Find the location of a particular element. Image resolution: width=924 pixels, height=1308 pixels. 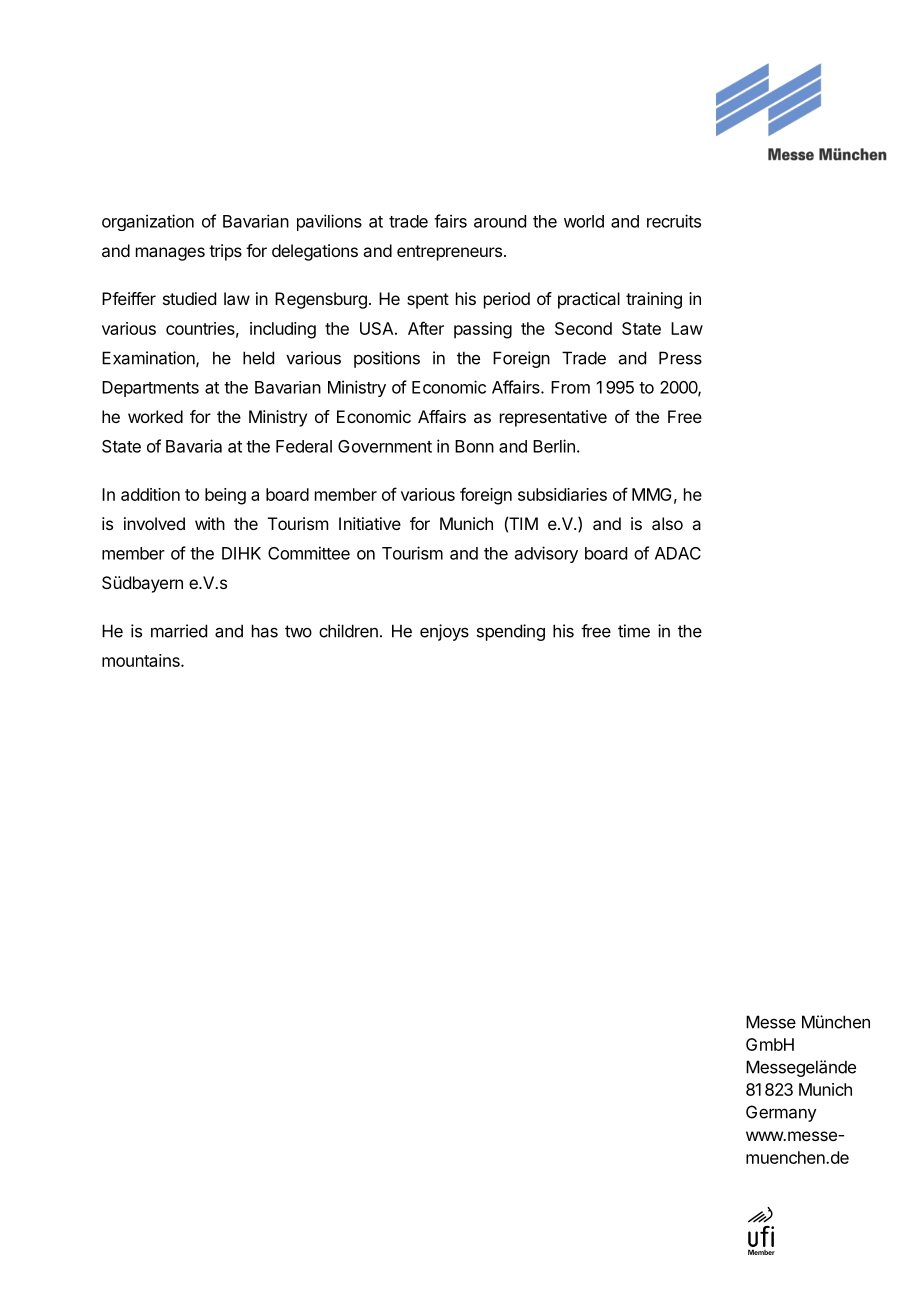

married is located at coordinates (179, 631).
